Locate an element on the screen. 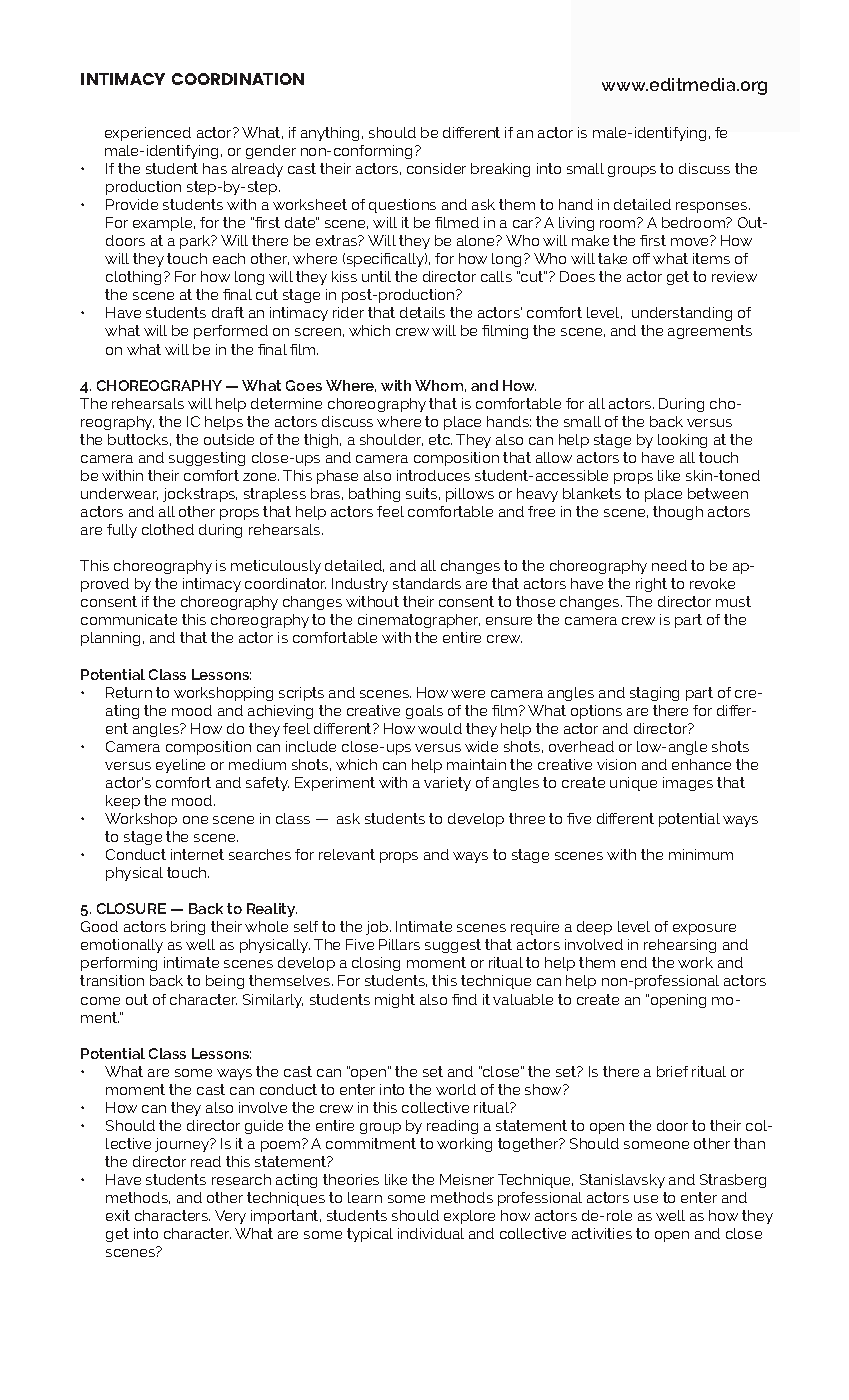  Very is located at coordinates (230, 1217).
